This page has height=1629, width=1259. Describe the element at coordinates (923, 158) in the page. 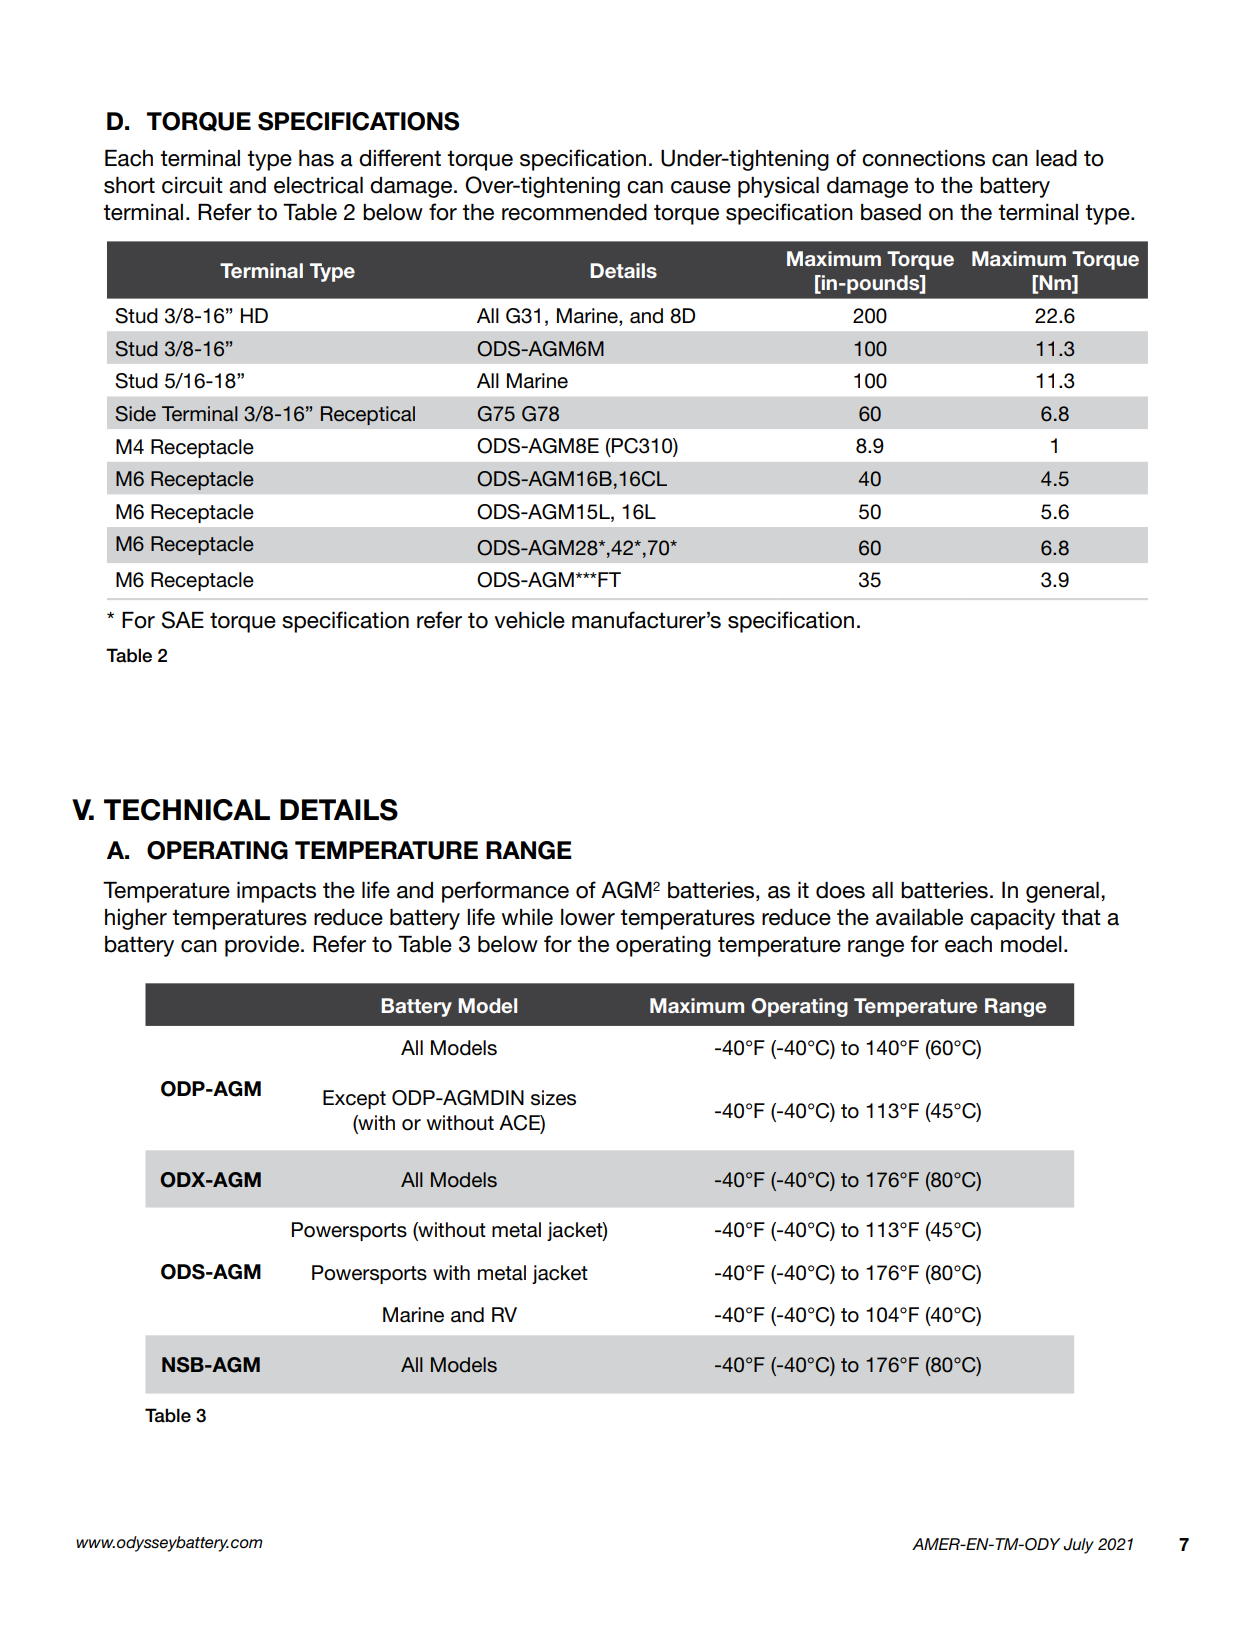

I see `connections` at that location.
